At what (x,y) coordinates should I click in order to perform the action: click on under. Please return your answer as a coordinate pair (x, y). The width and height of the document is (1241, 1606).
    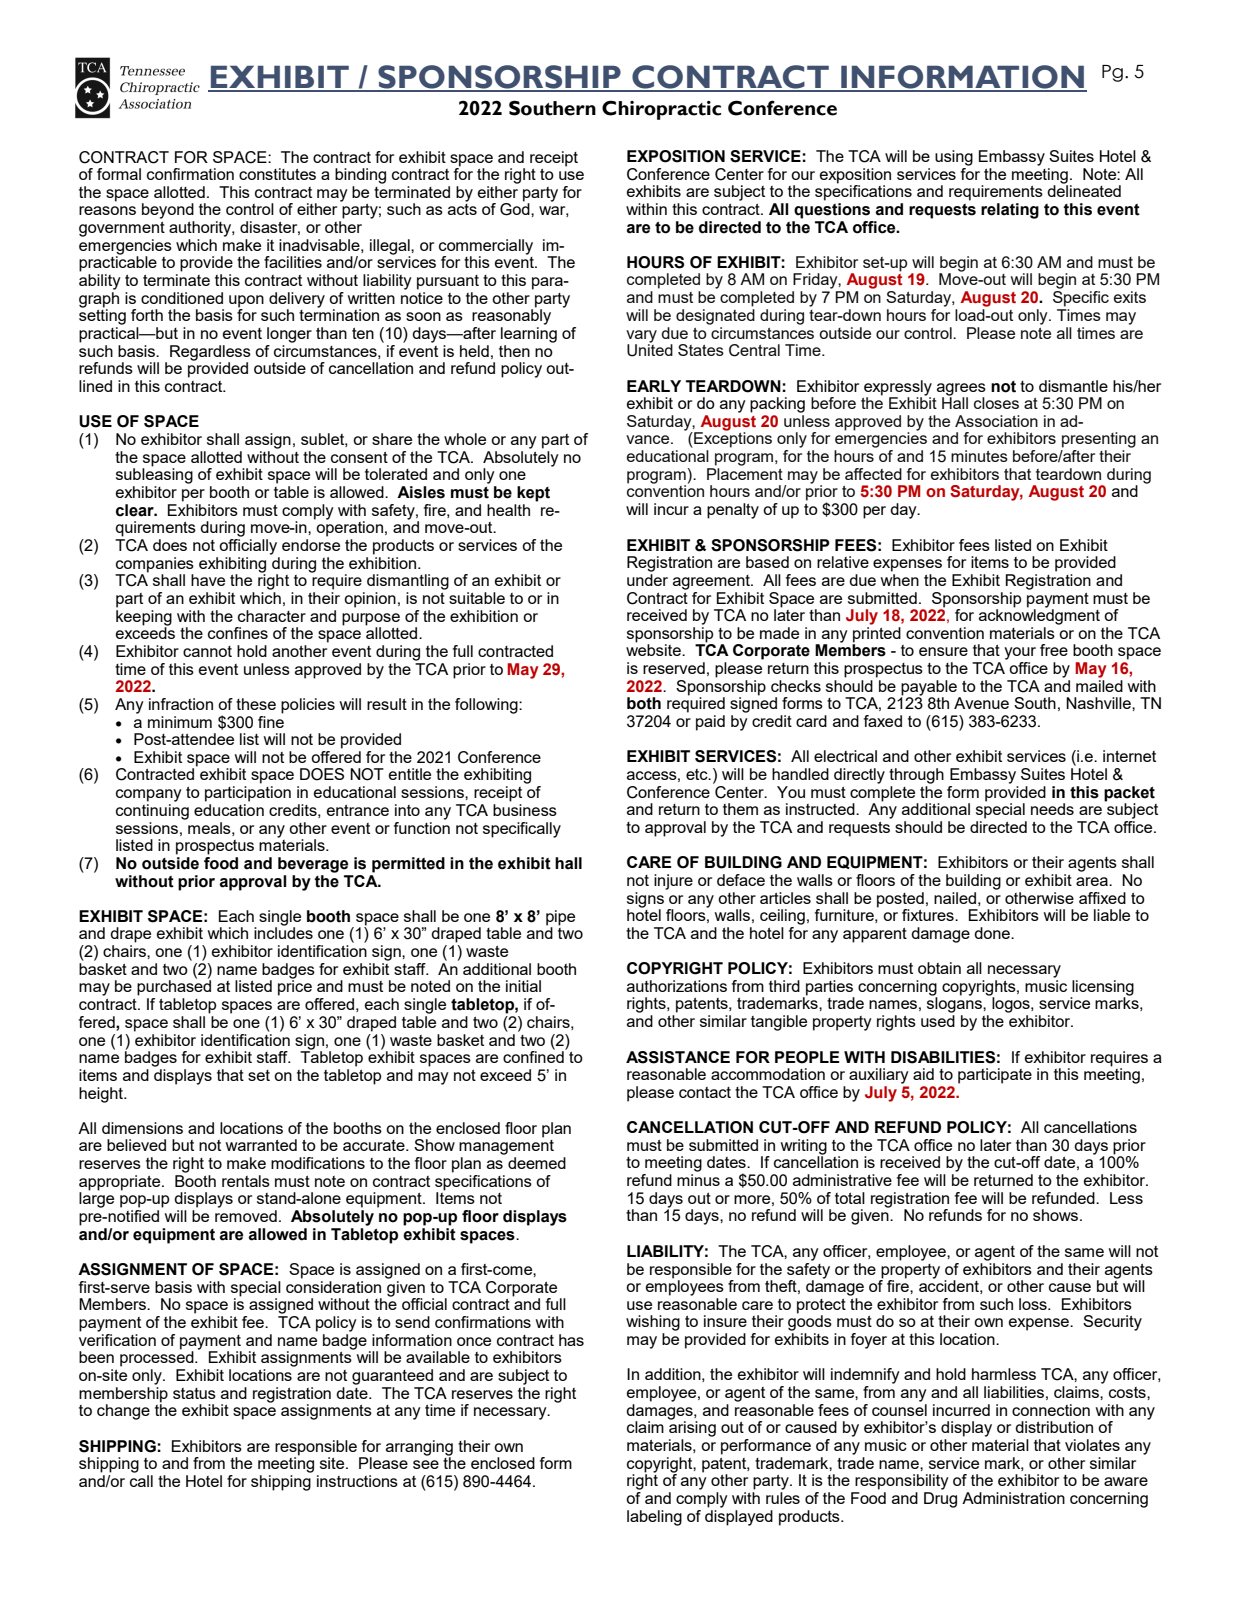
    Looking at the image, I should click on (647, 578).
